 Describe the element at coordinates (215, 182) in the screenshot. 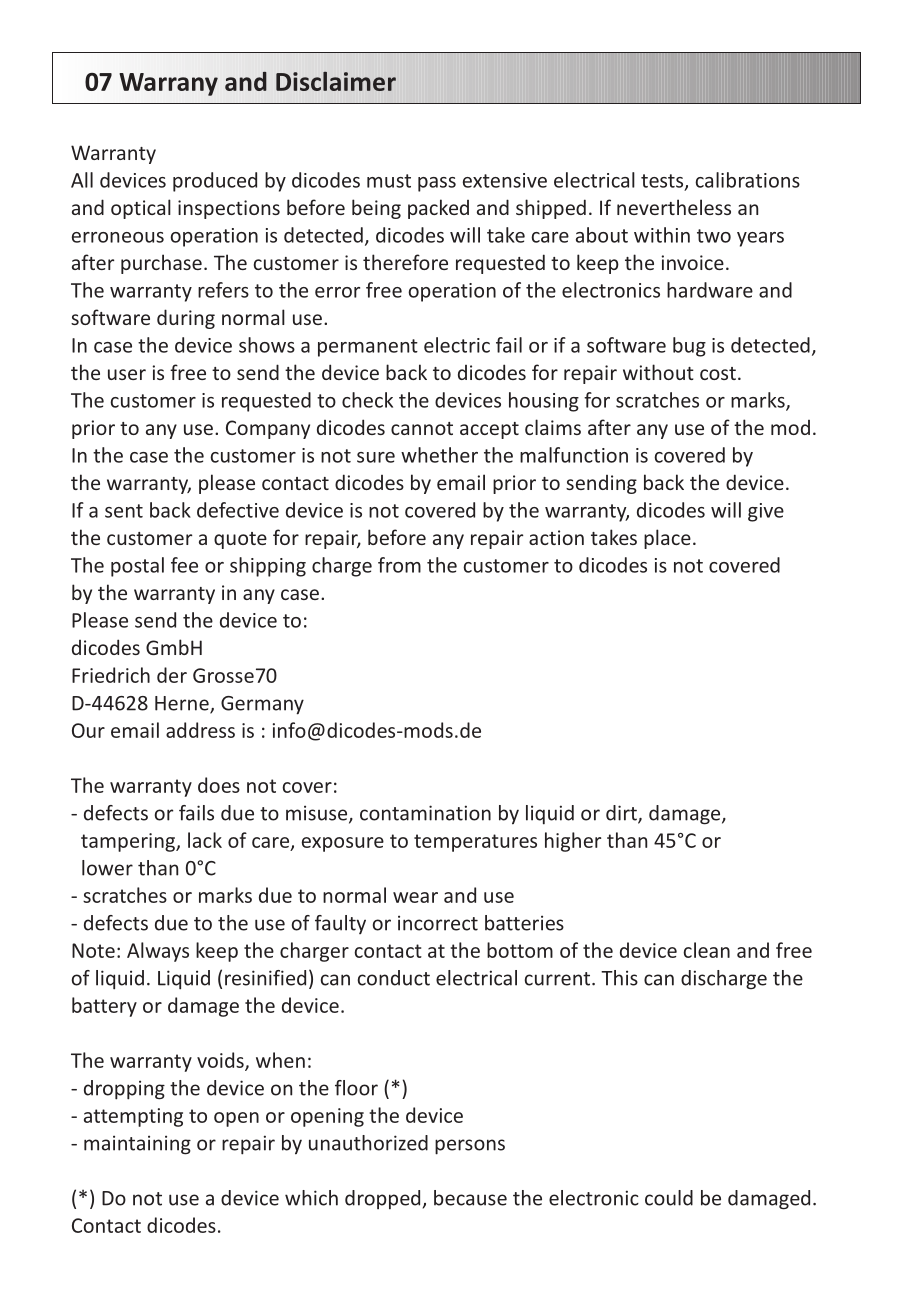

I see `produced` at that location.
